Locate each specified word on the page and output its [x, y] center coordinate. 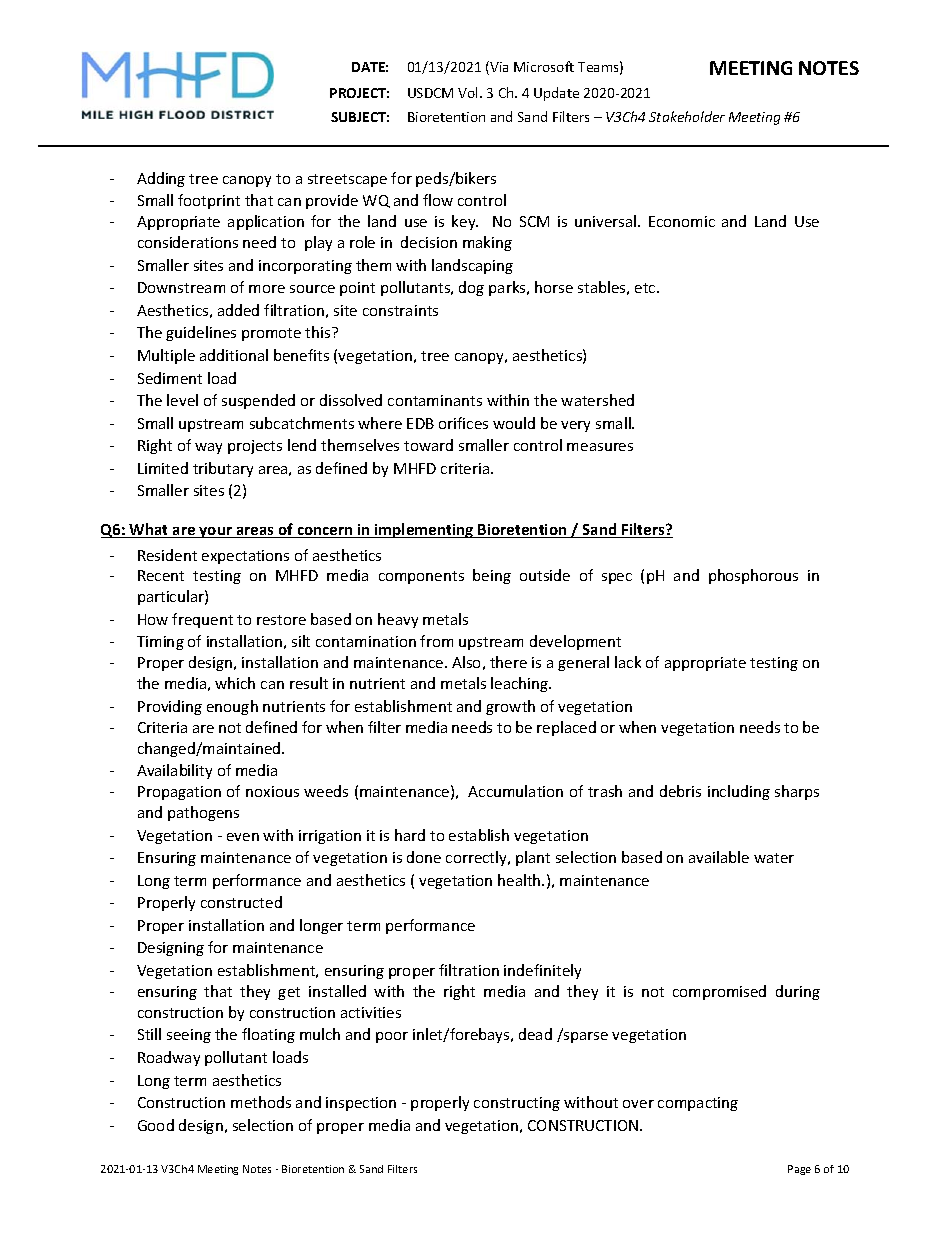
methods [261, 1102]
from [436, 641]
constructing [517, 1104]
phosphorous [753, 576]
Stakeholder [687, 116]
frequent [202, 620]
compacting [698, 1104]
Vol [469, 92]
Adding [161, 179]
